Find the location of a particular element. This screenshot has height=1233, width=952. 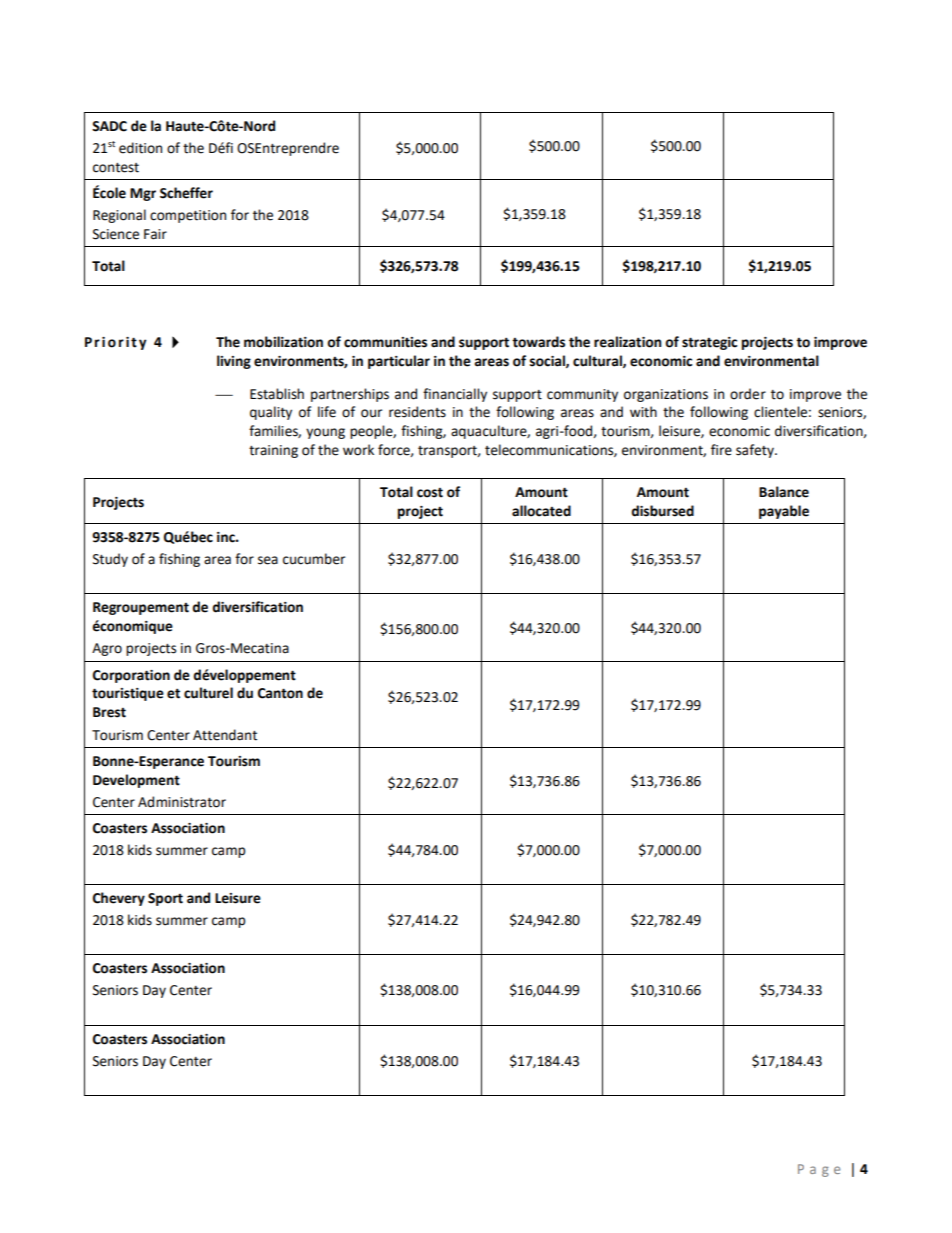

edition is located at coordinates (140, 148).
